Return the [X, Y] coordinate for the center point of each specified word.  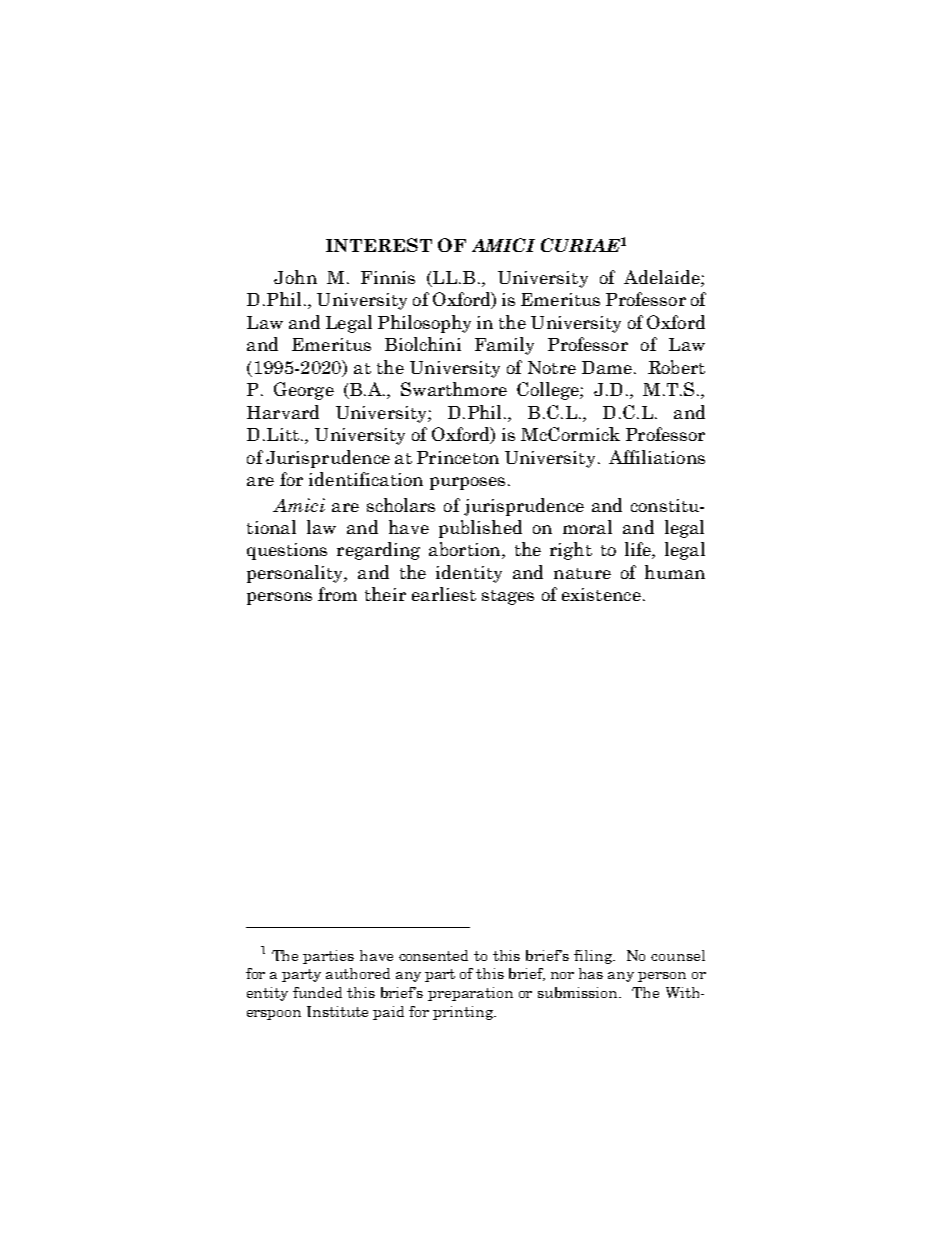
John [295, 277]
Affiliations [657, 457]
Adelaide [663, 278]
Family [504, 346]
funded [317, 992]
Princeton [458, 457]
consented [433, 955]
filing [594, 957]
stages [508, 597]
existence [601, 594]
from [337, 594]
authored [358, 973]
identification [366, 479]
